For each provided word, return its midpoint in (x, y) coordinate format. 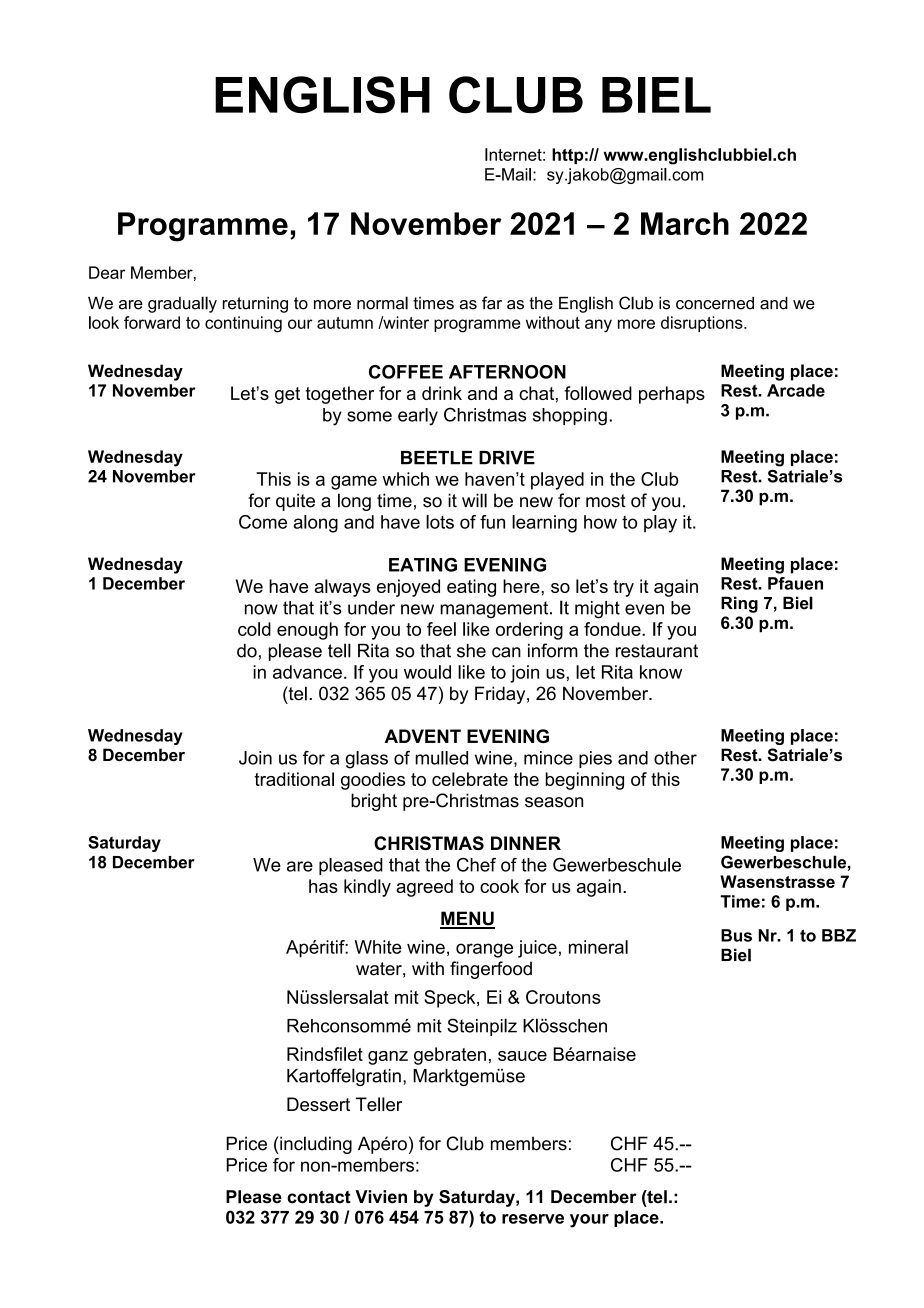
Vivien (381, 1197)
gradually (182, 304)
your (589, 1221)
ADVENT (422, 736)
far (492, 303)
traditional (294, 779)
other (675, 758)
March (685, 223)
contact (319, 1197)
